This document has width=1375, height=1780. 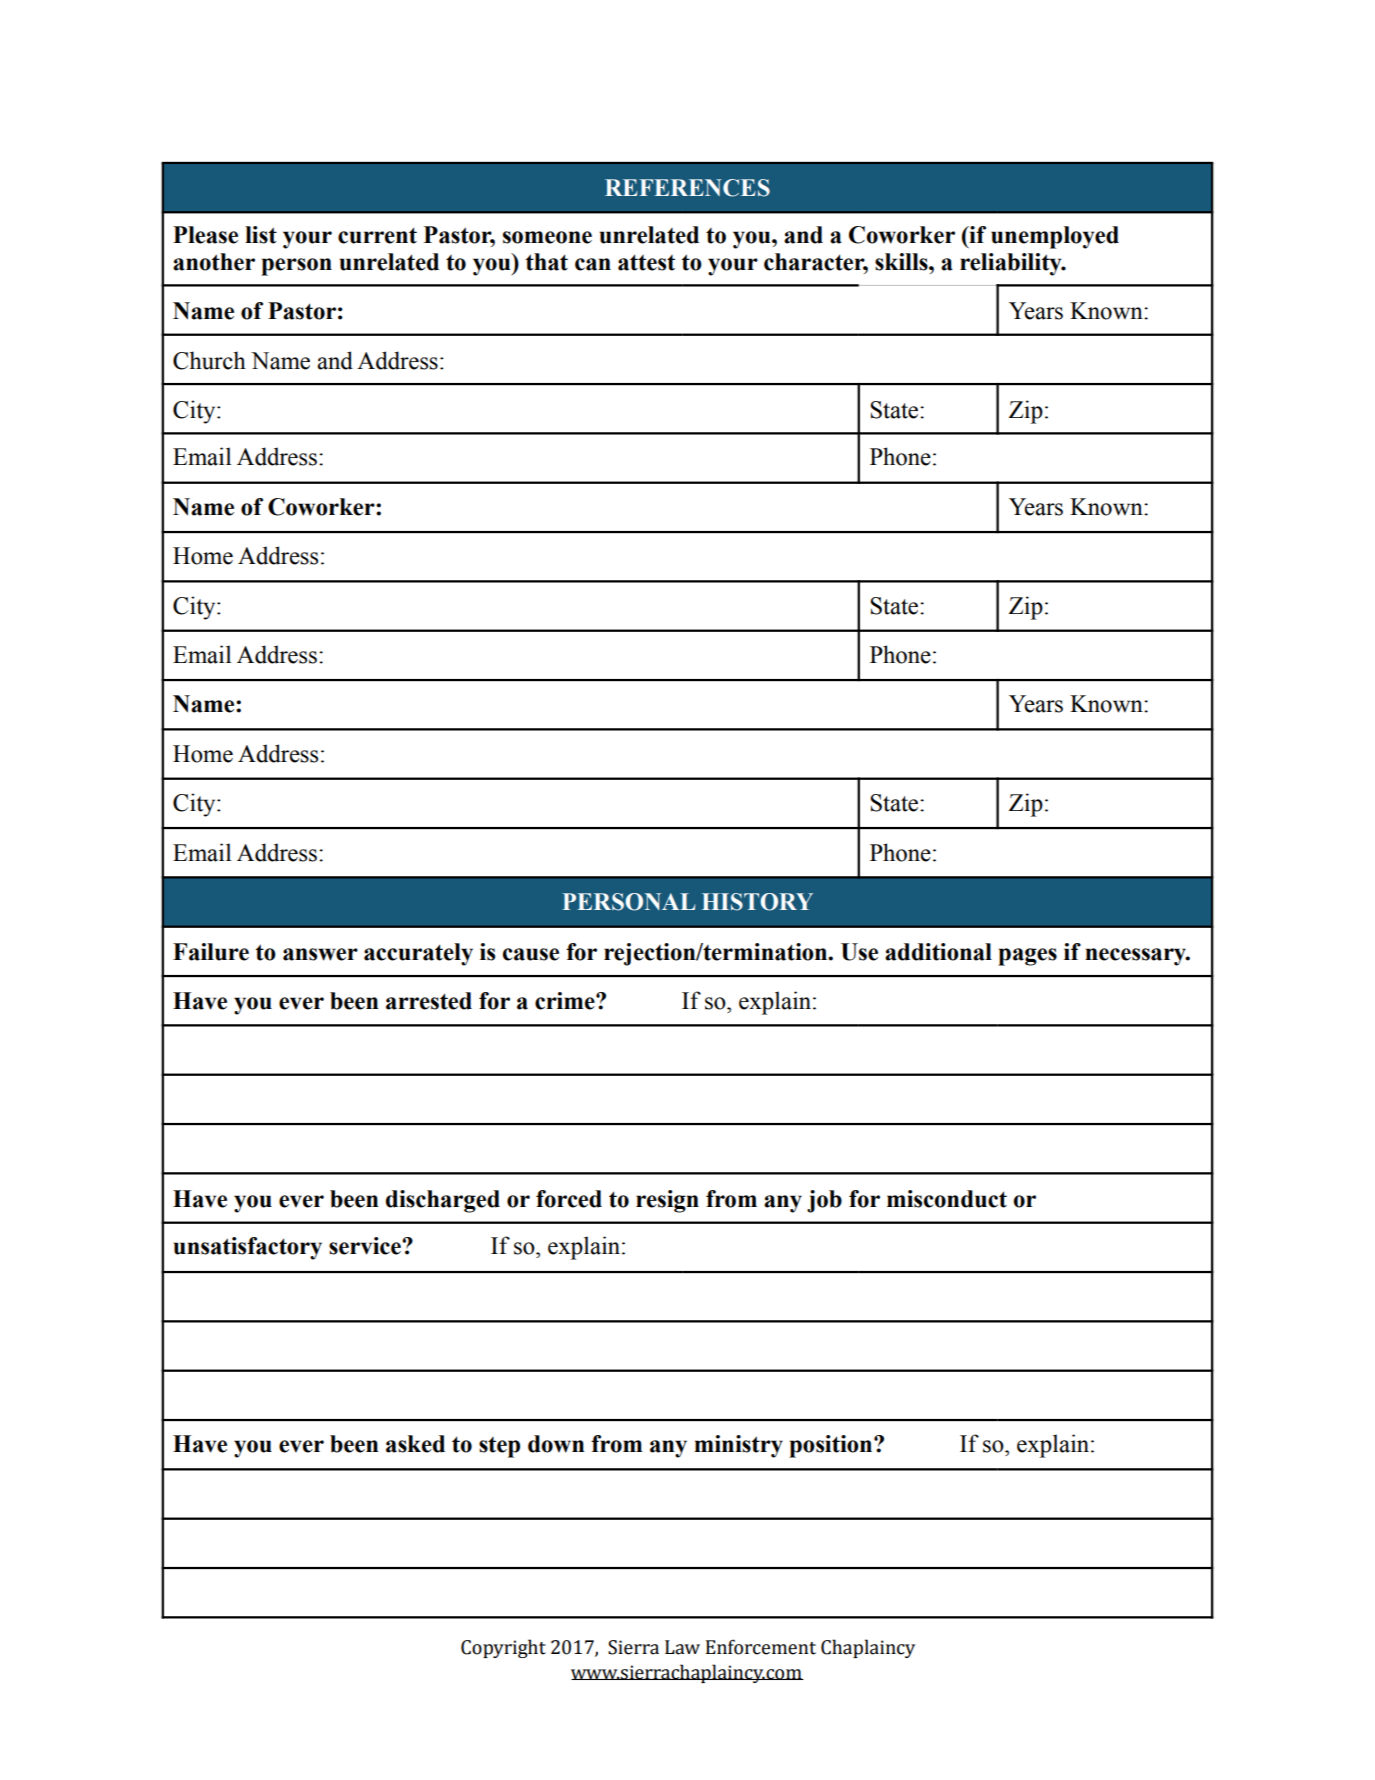 I want to click on list, so click(x=261, y=235).
